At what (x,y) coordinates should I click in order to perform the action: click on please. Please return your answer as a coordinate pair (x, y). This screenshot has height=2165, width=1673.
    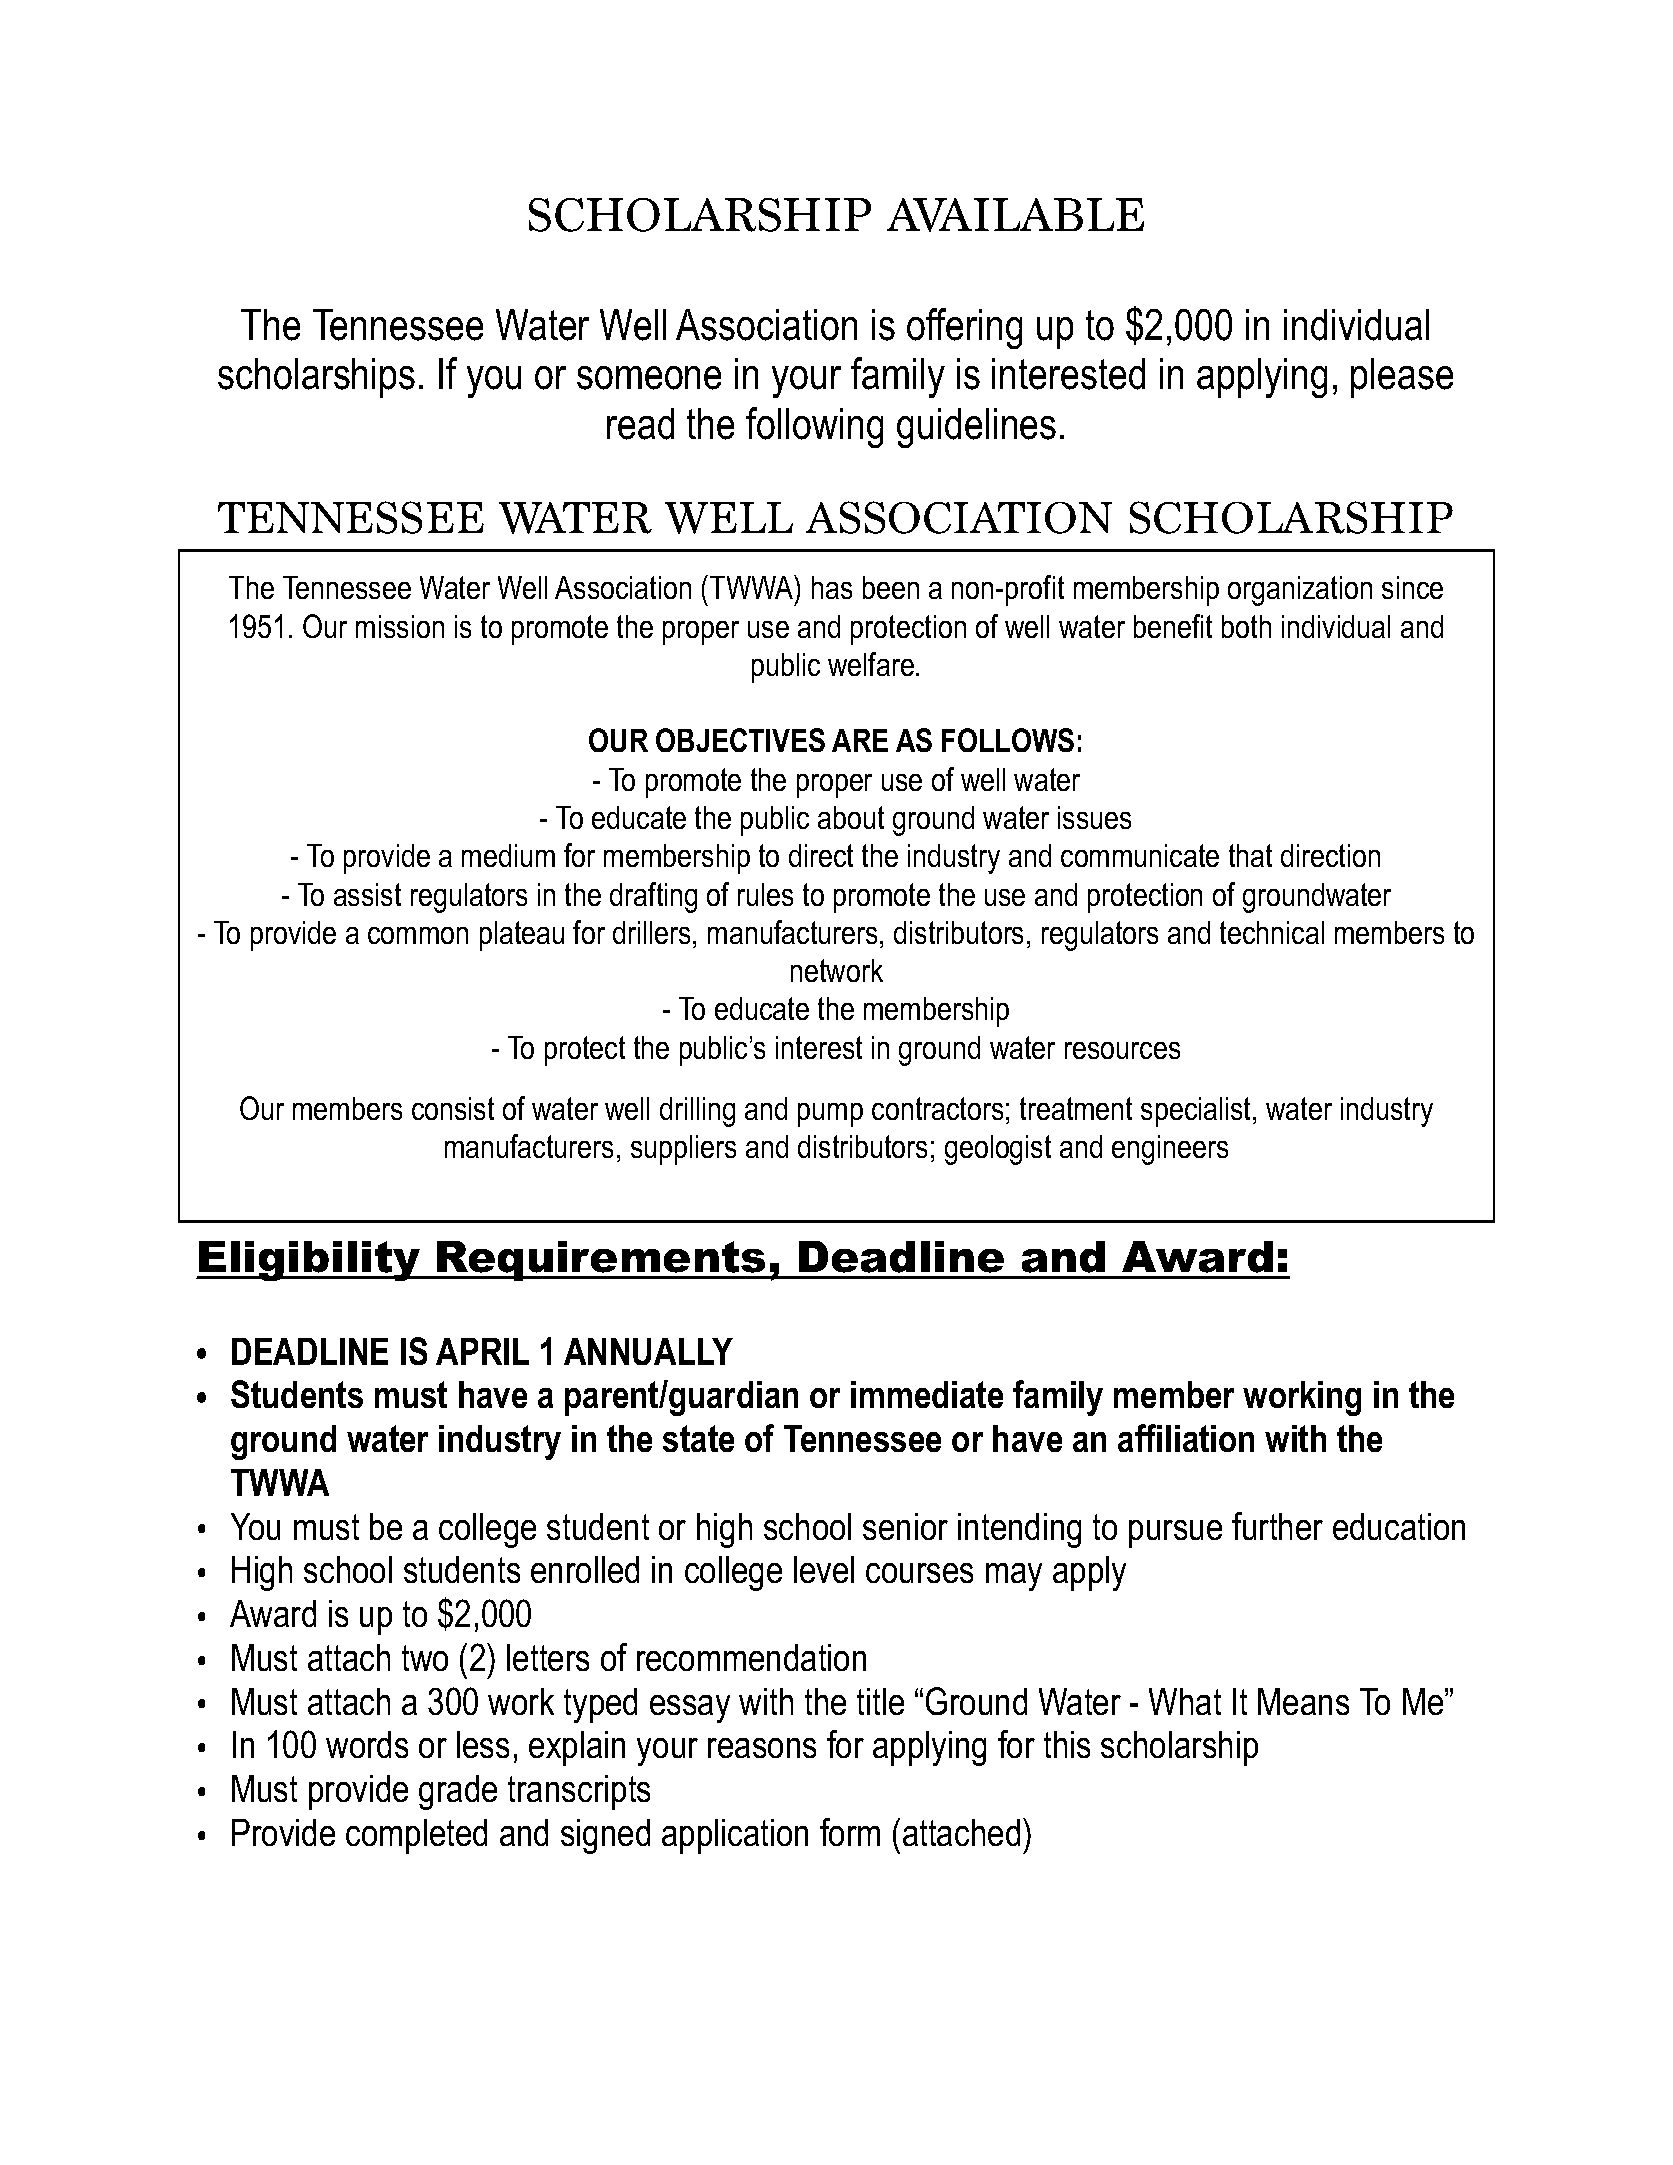
    Looking at the image, I should click on (1402, 378).
